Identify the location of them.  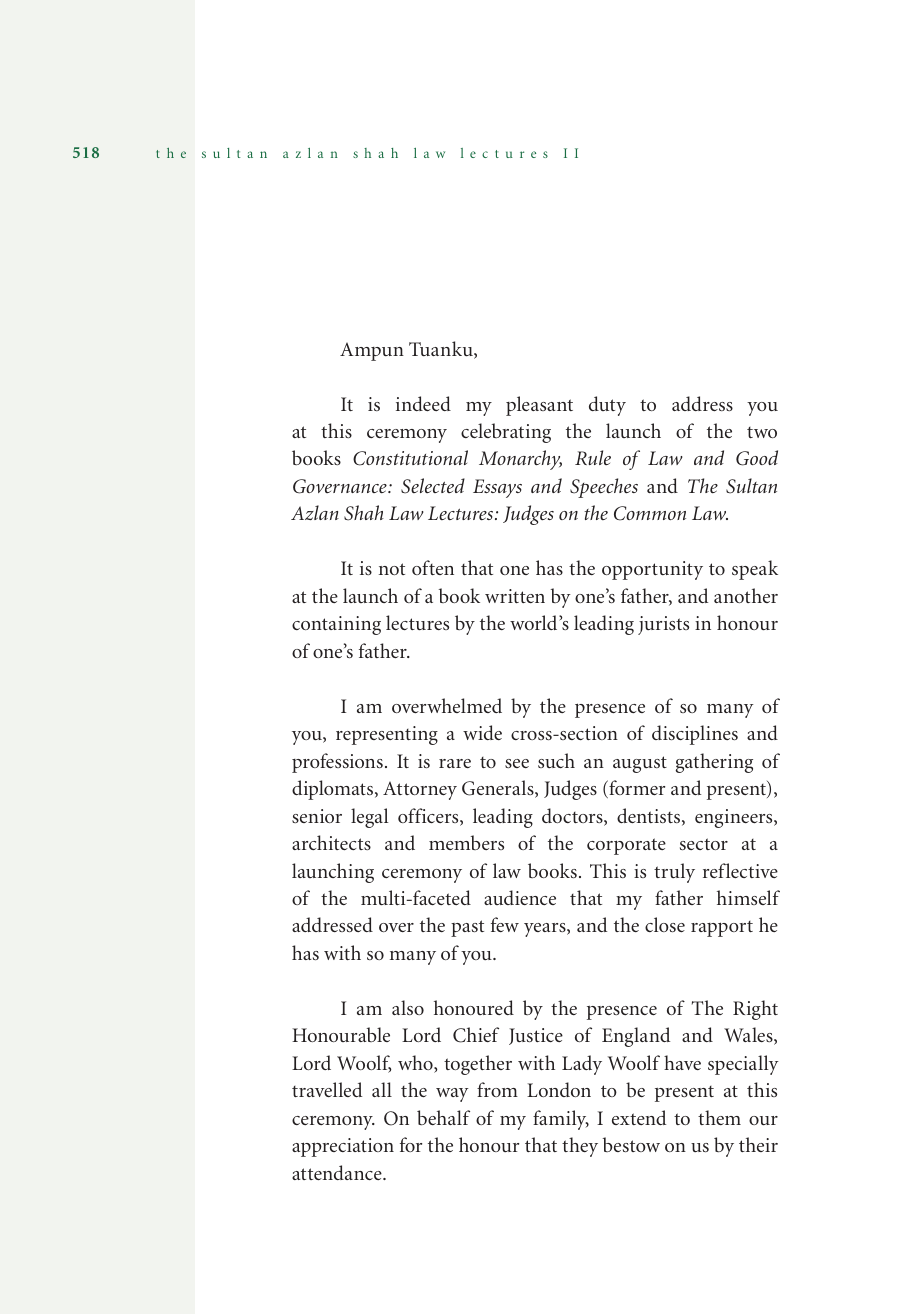
(719, 1117).
